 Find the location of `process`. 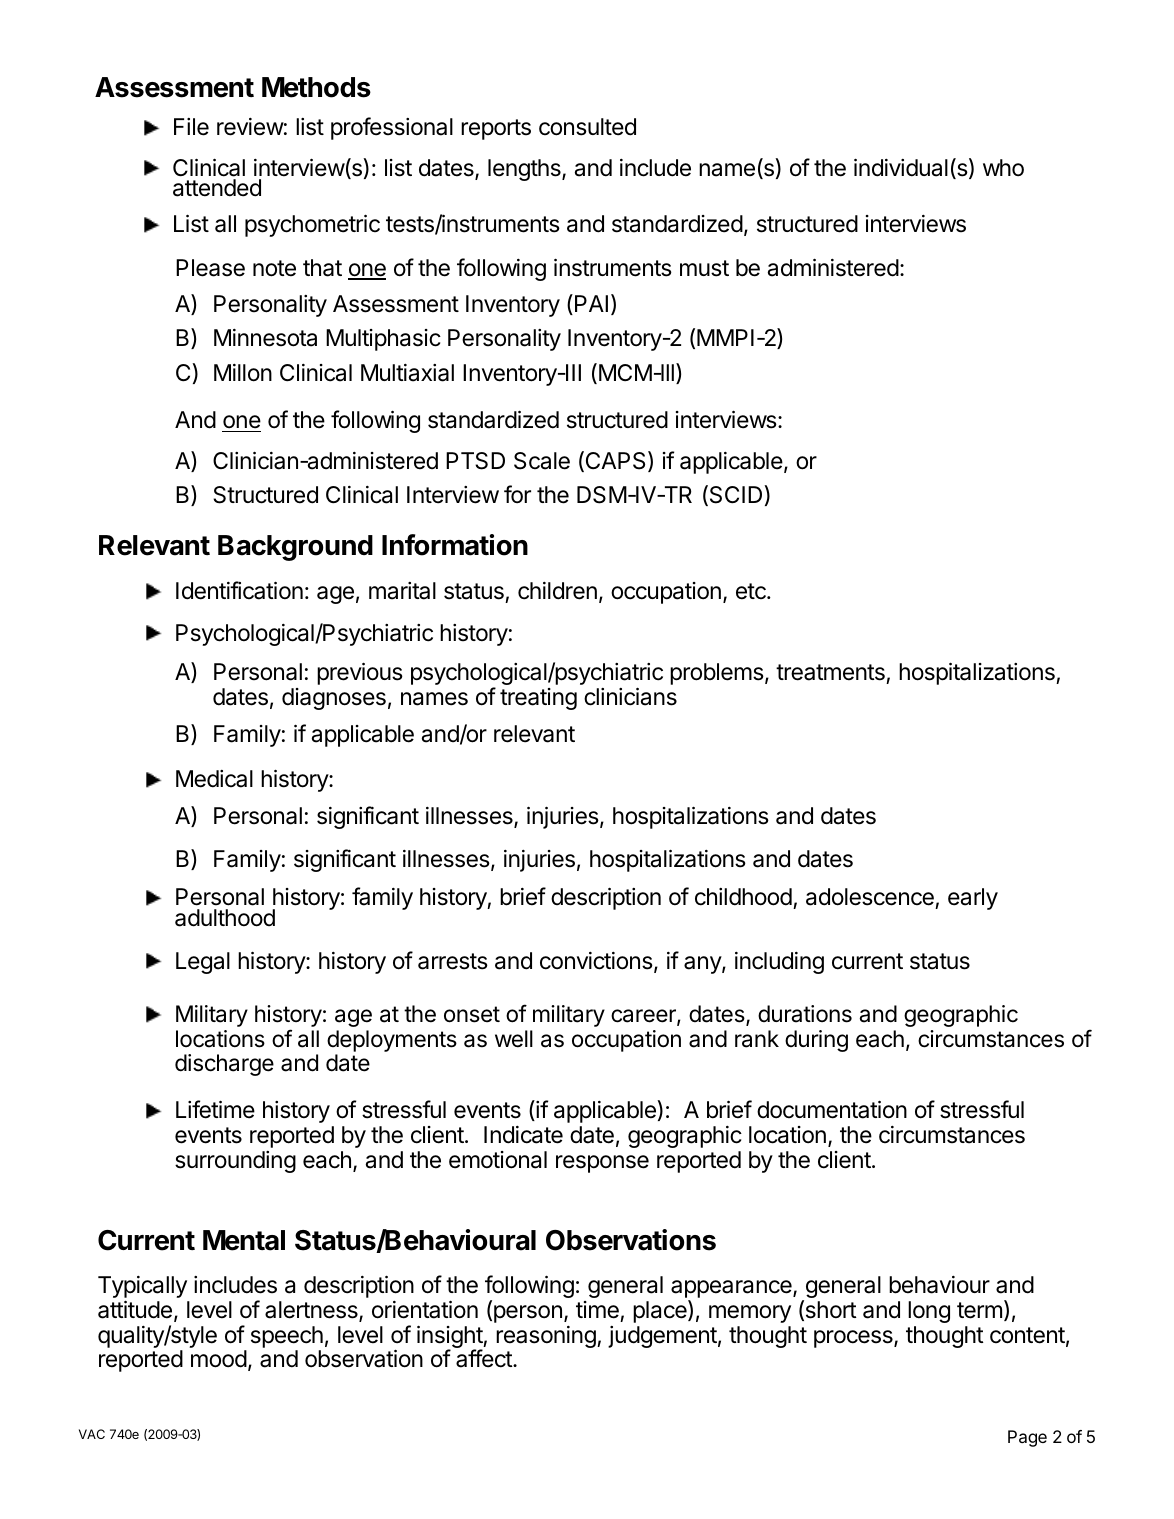

process is located at coordinates (854, 1339).
